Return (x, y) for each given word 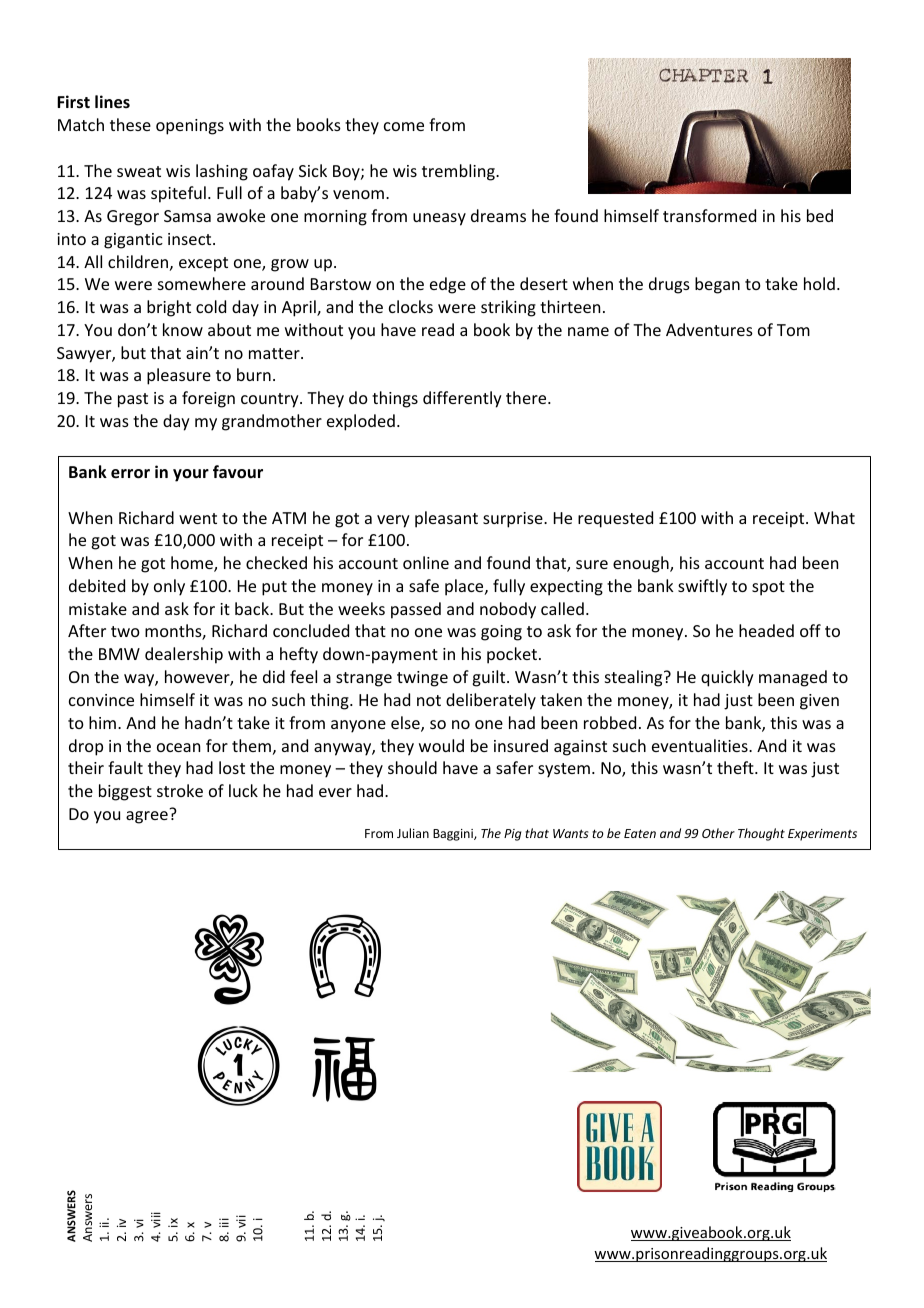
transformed (709, 215)
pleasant (446, 519)
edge (448, 285)
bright (169, 308)
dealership (184, 655)
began (717, 285)
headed (766, 630)
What (834, 517)
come (404, 126)
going (501, 633)
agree (147, 817)
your (191, 475)
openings (190, 127)
